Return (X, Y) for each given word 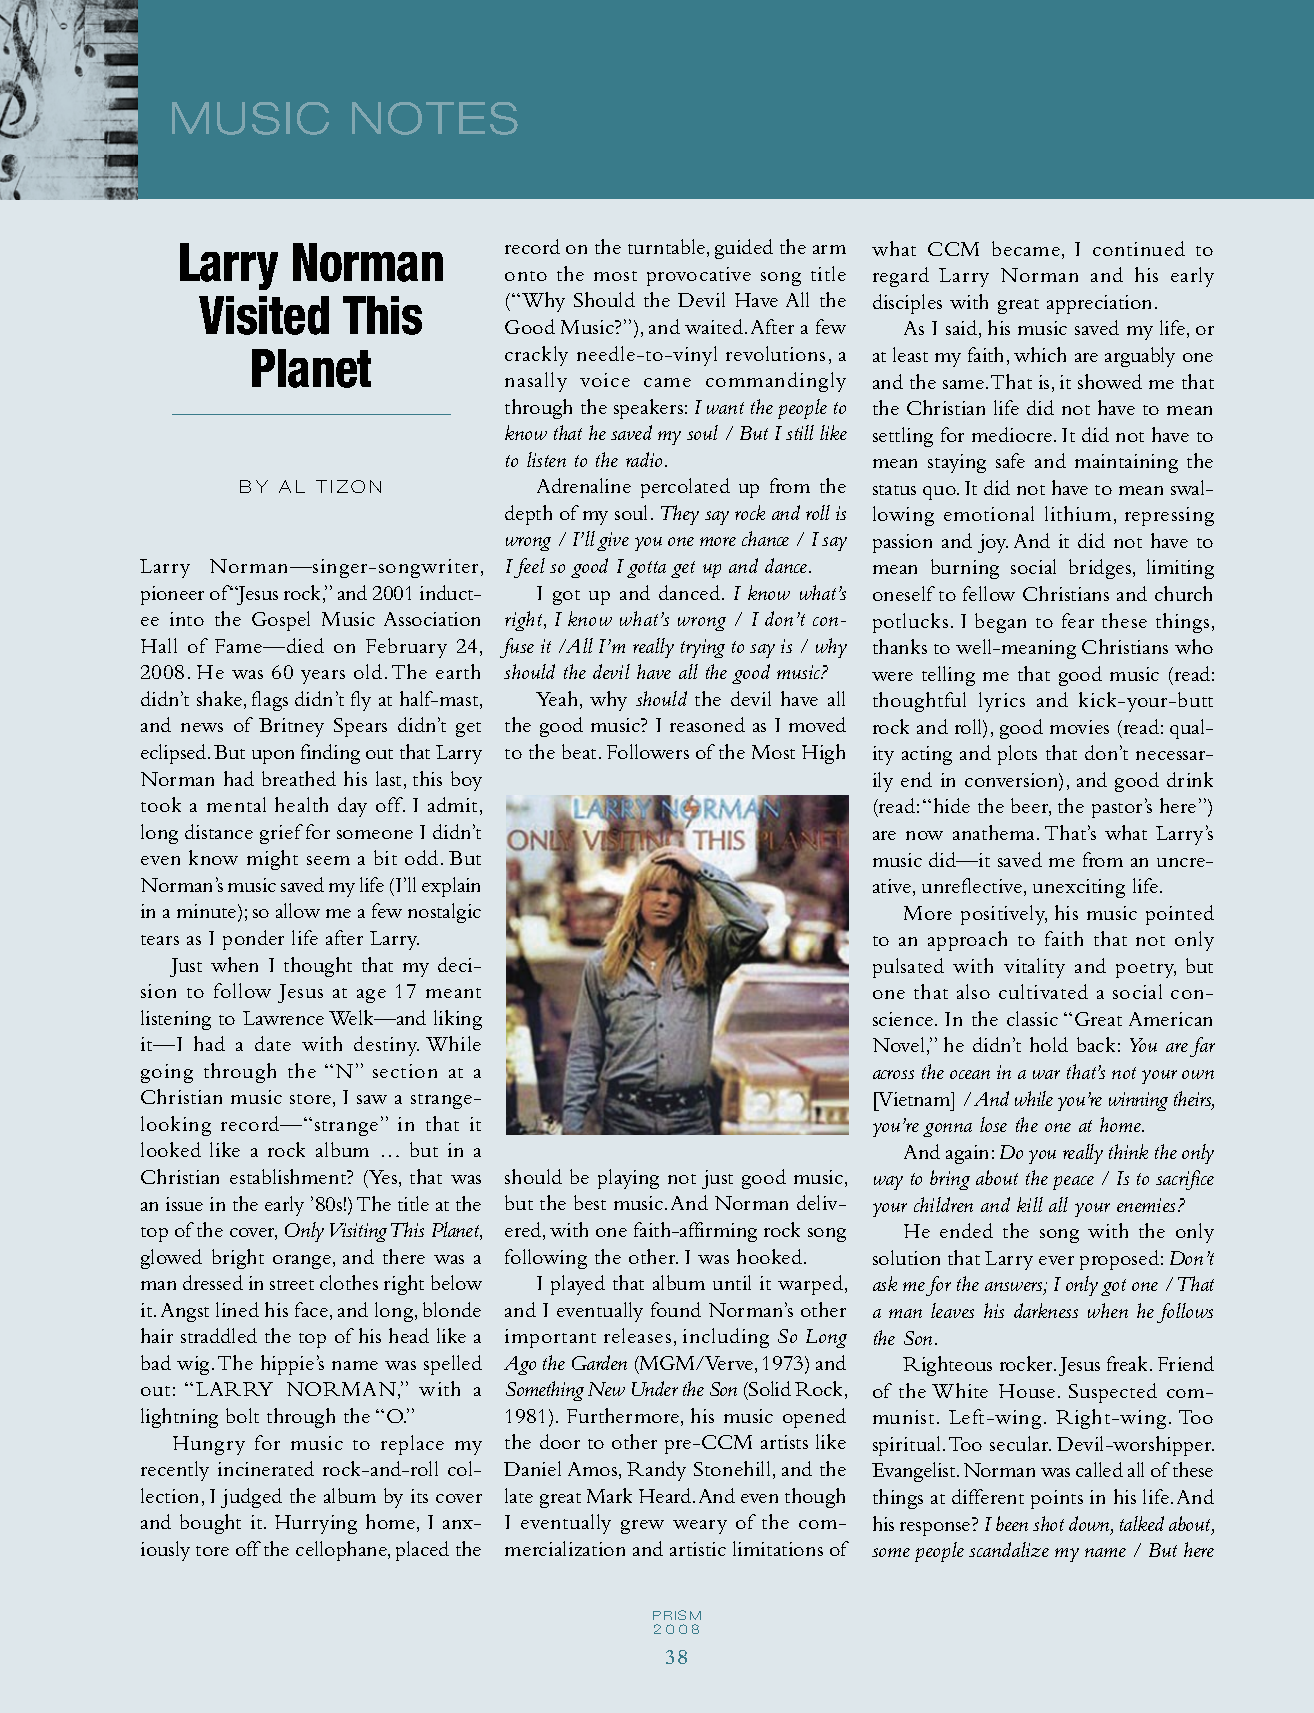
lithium (1078, 513)
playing (628, 1179)
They (680, 515)
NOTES (435, 118)
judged (251, 1498)
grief (281, 834)
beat (581, 751)
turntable (668, 248)
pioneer (172, 595)
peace (1073, 1183)
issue (184, 1204)
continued (1139, 248)
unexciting (1079, 888)
